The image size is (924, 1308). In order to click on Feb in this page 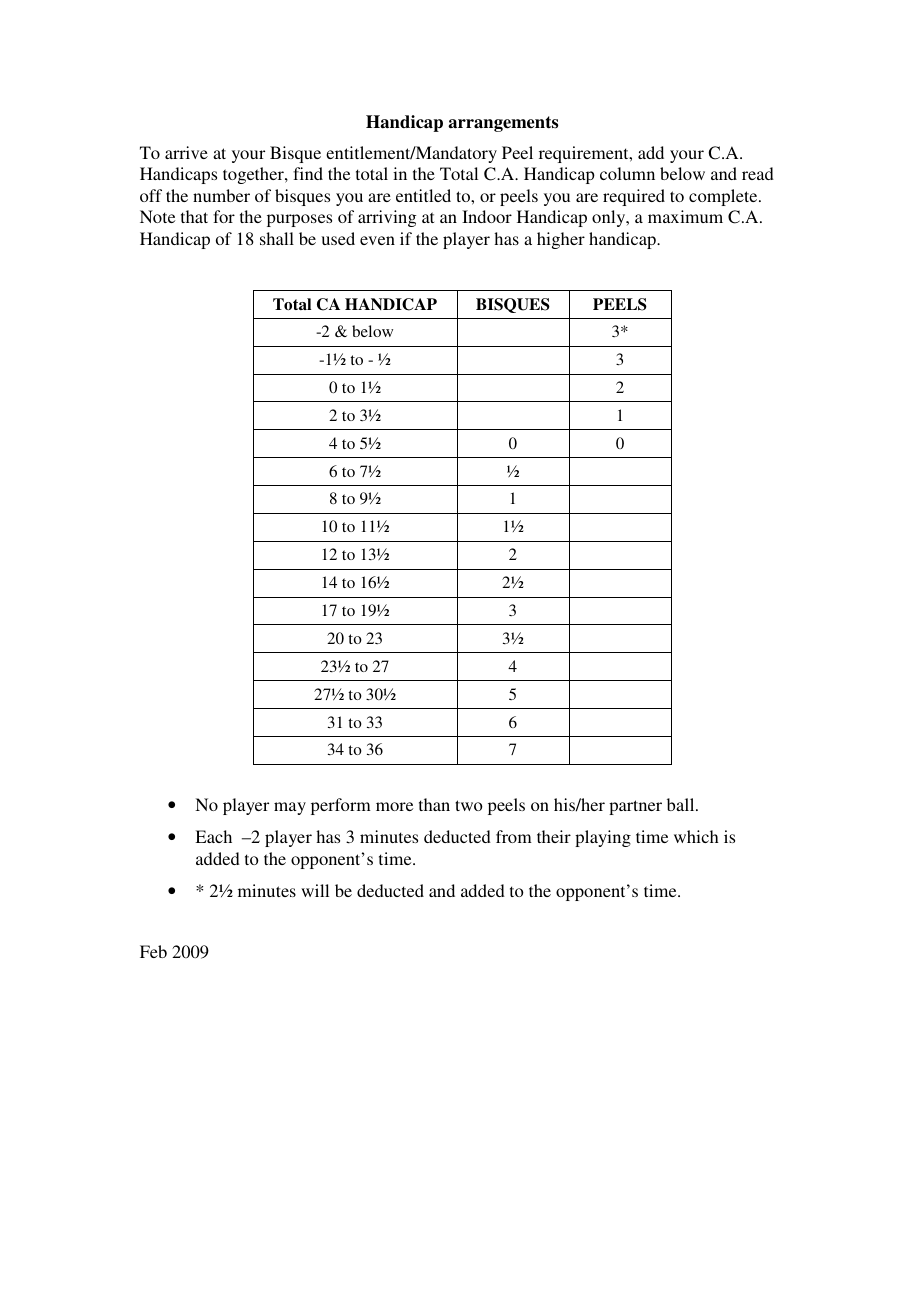, I will do `click(153, 951)`.
